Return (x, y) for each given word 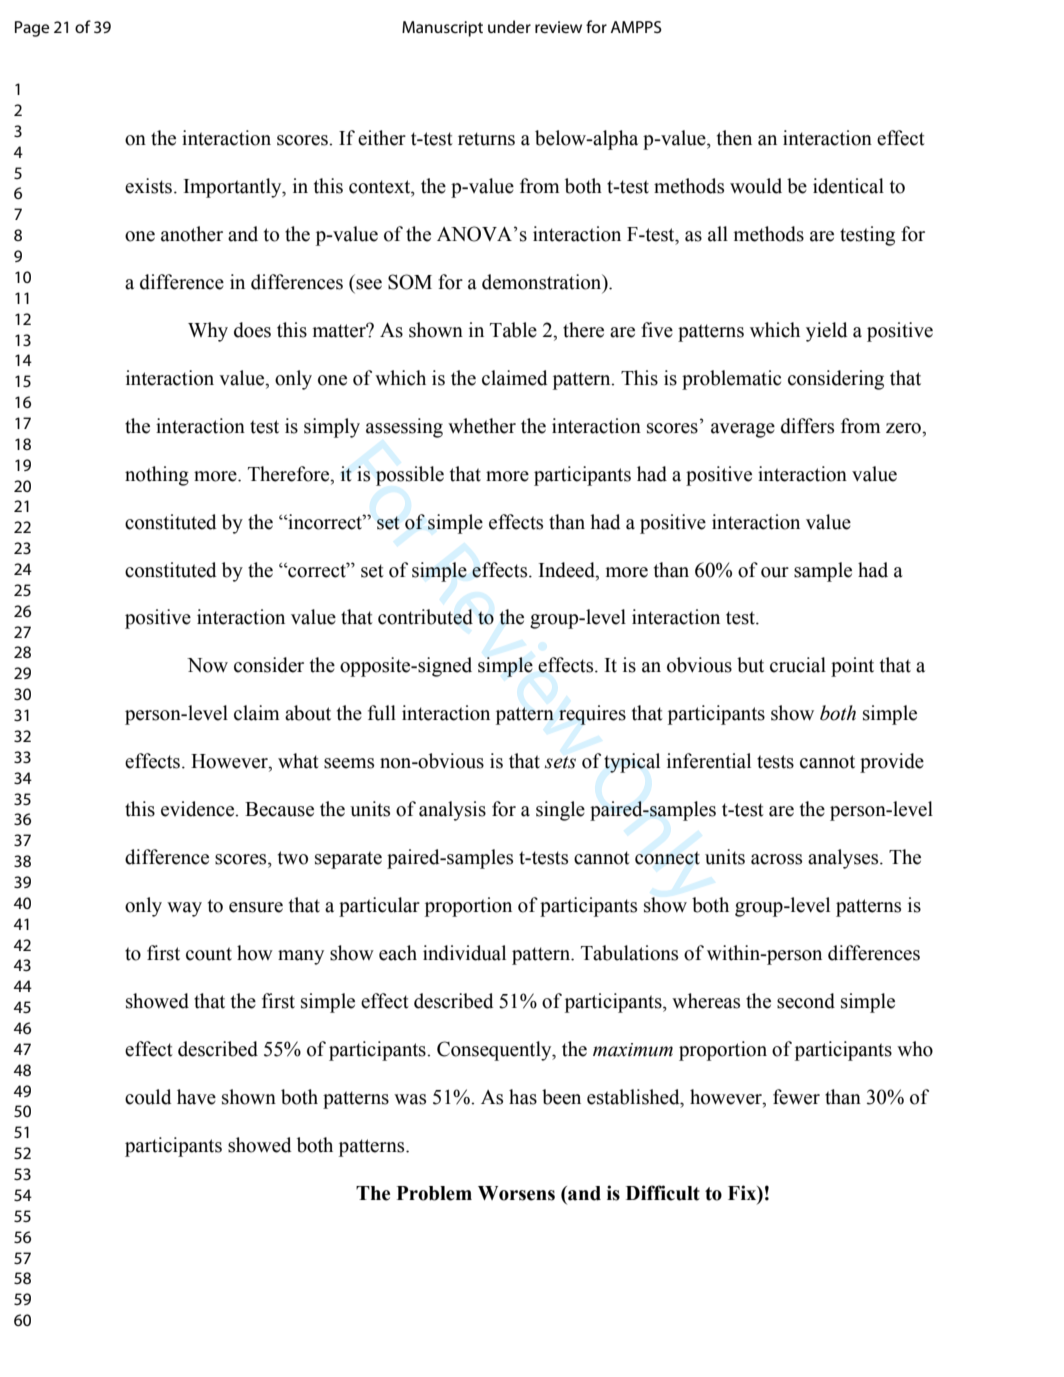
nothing (157, 476)
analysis (452, 811)
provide (892, 763)
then (734, 138)
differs (807, 426)
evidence (199, 809)
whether (482, 426)
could (148, 1097)
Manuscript (442, 29)
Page (32, 29)
